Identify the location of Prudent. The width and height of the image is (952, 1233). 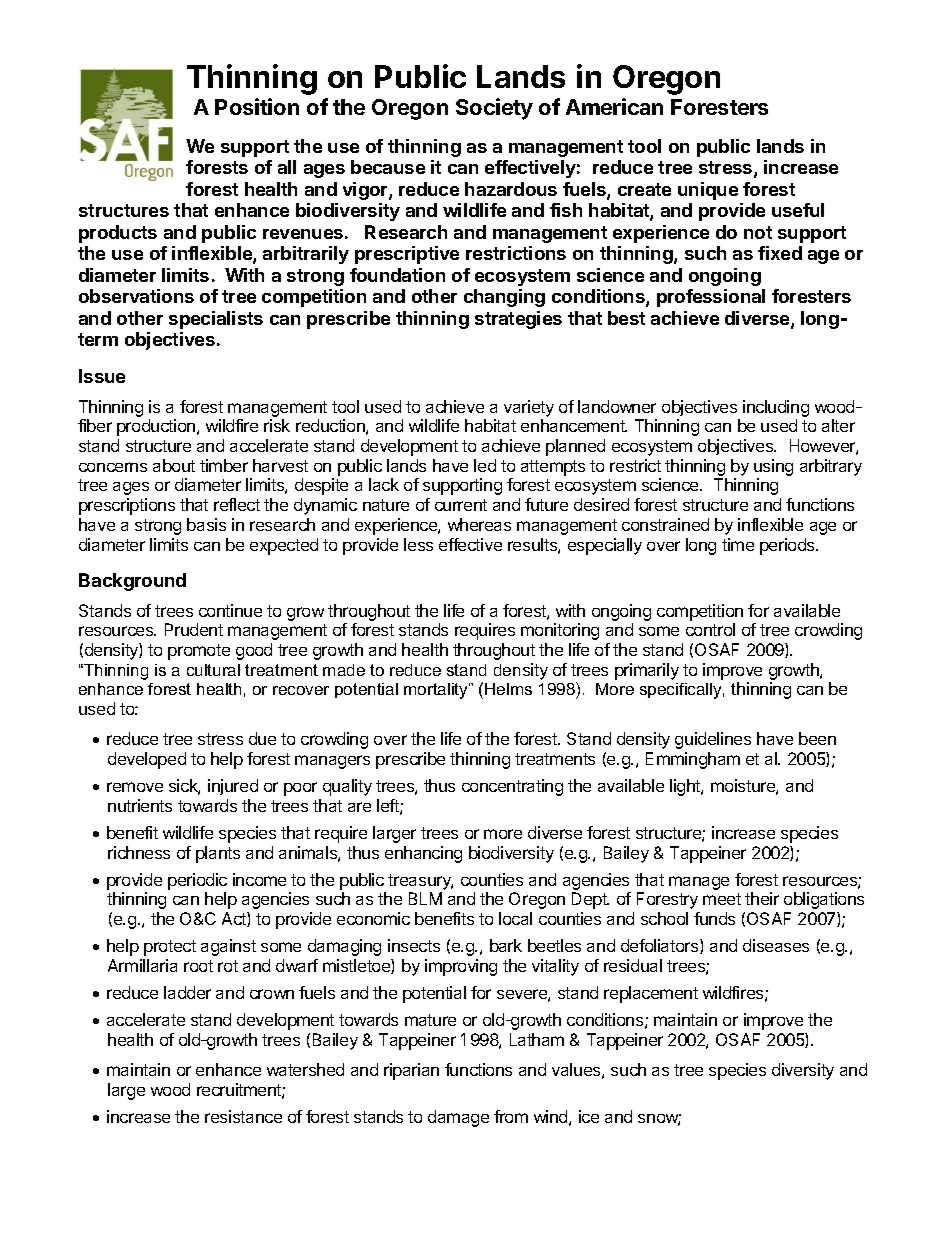
(194, 629).
